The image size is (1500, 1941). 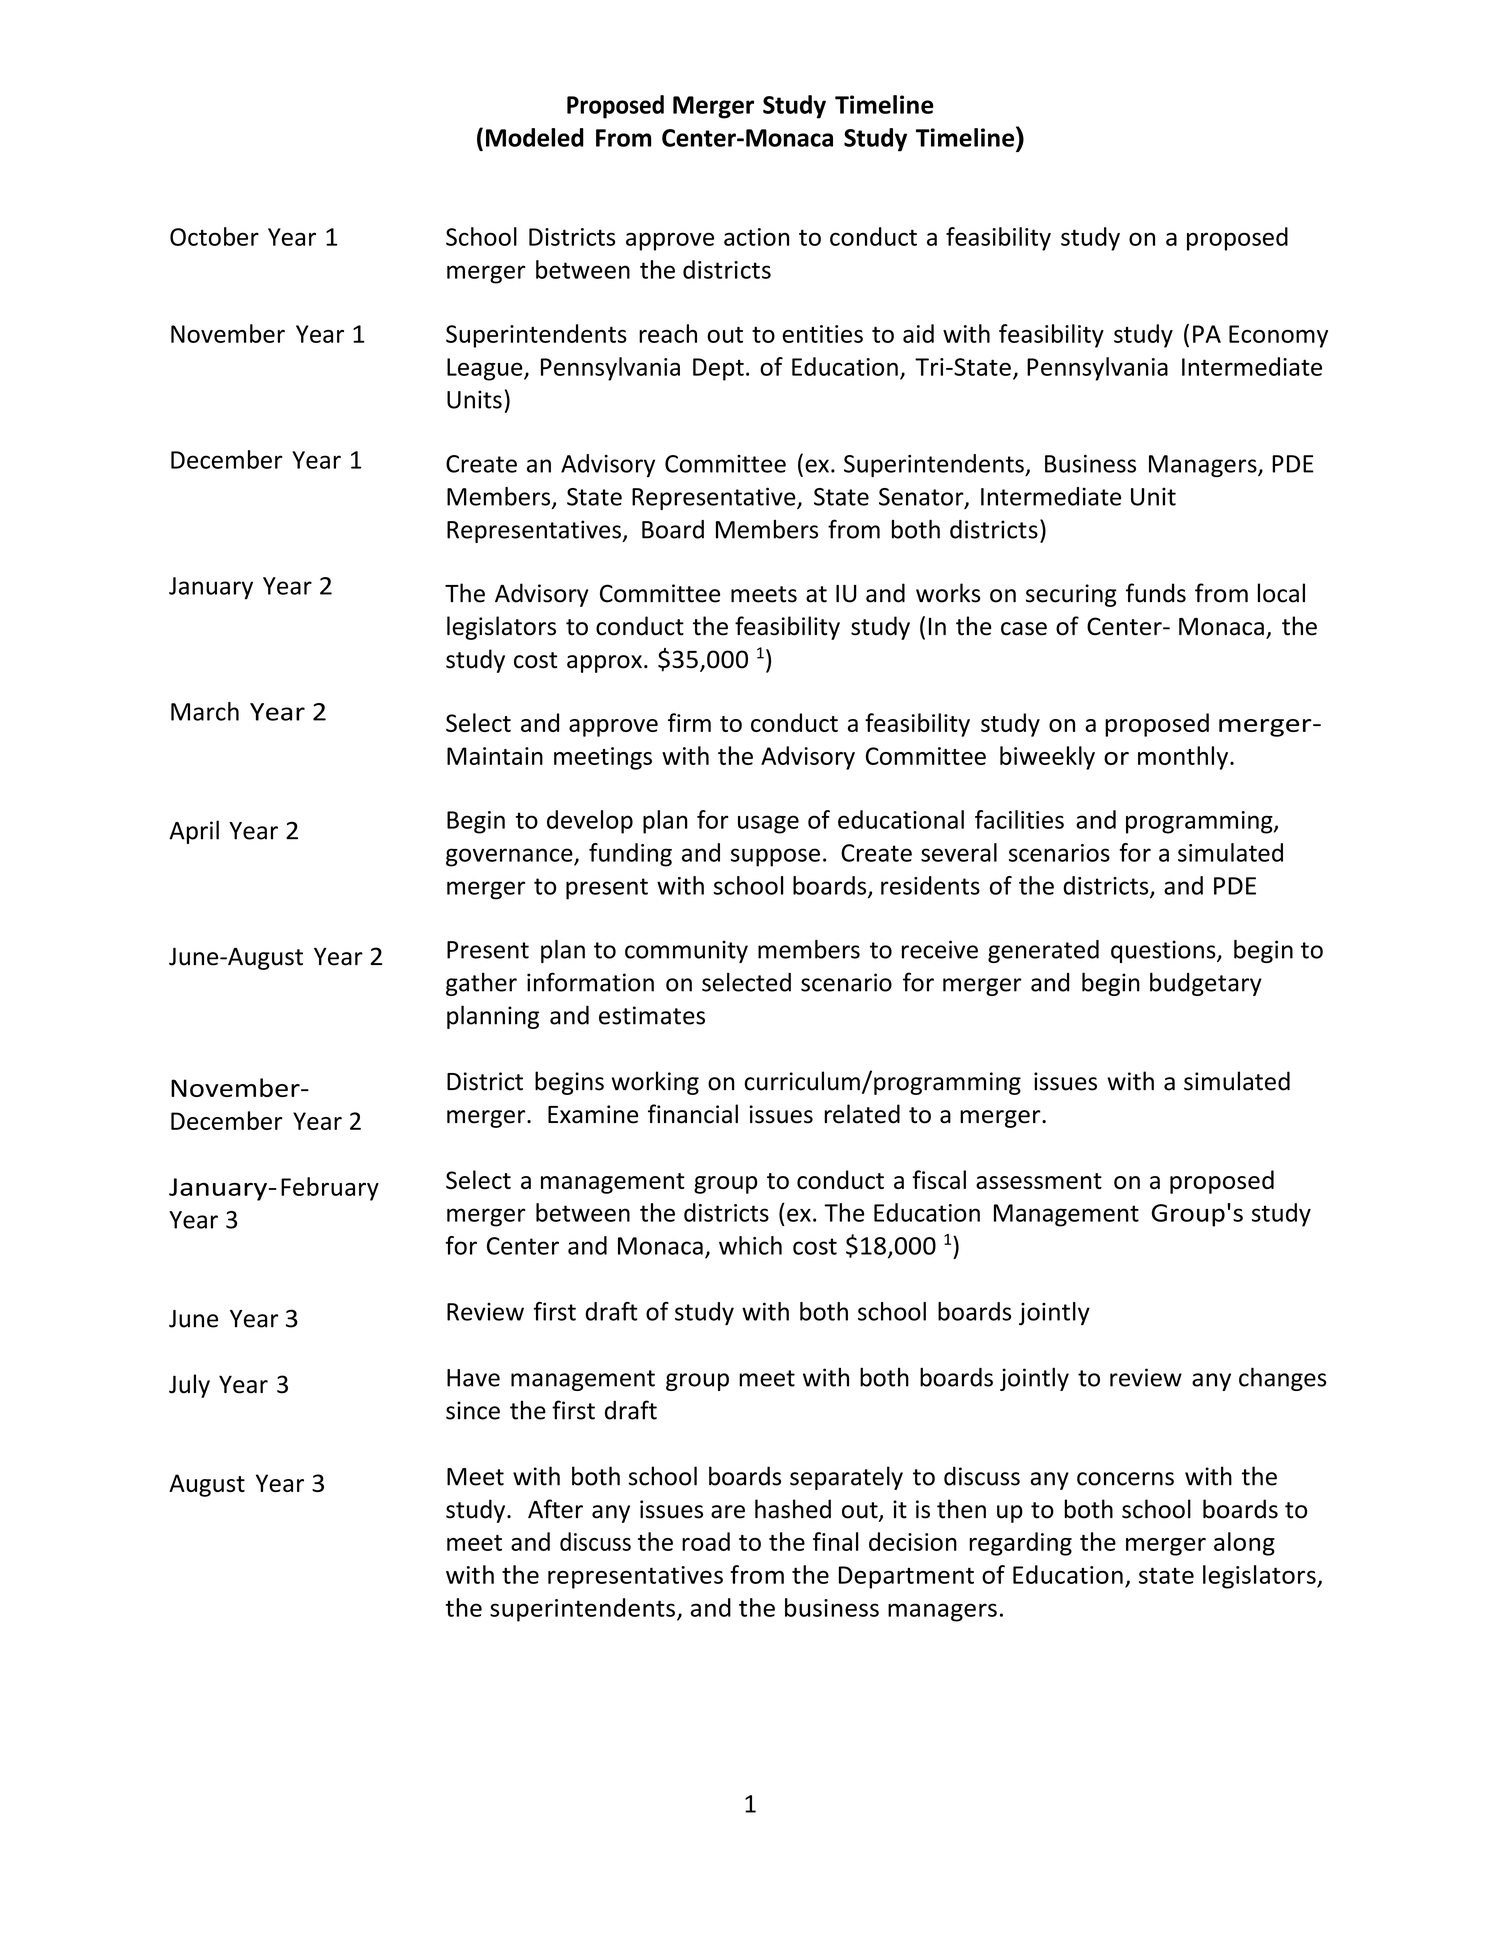 What do you see at coordinates (1125, 1479) in the screenshot?
I see `concerns` at bounding box center [1125, 1479].
